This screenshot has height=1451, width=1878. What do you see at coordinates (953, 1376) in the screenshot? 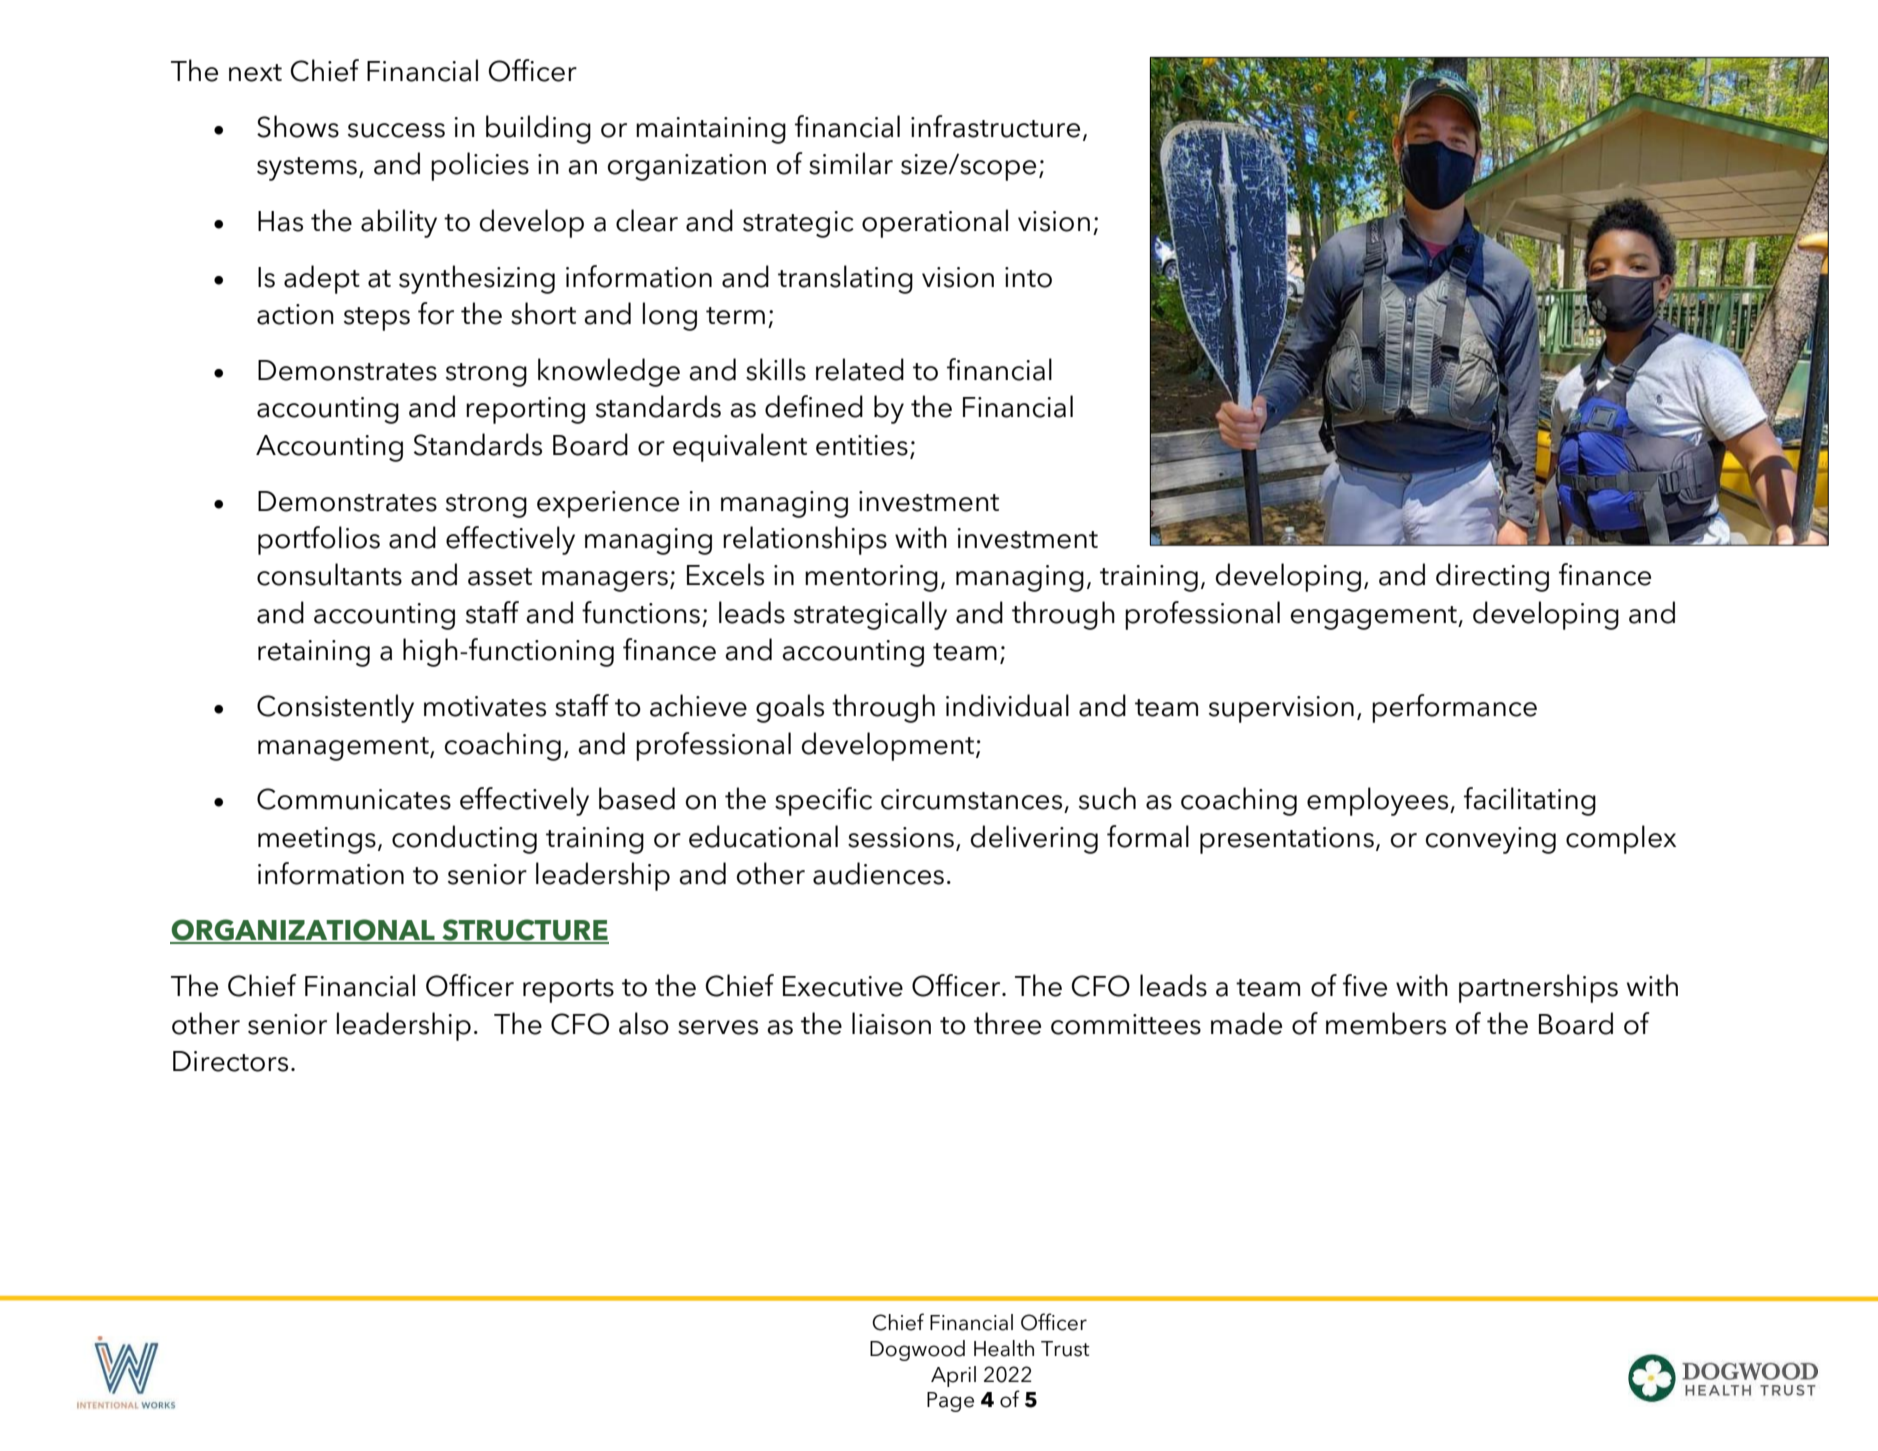
I see `April` at bounding box center [953, 1376].
